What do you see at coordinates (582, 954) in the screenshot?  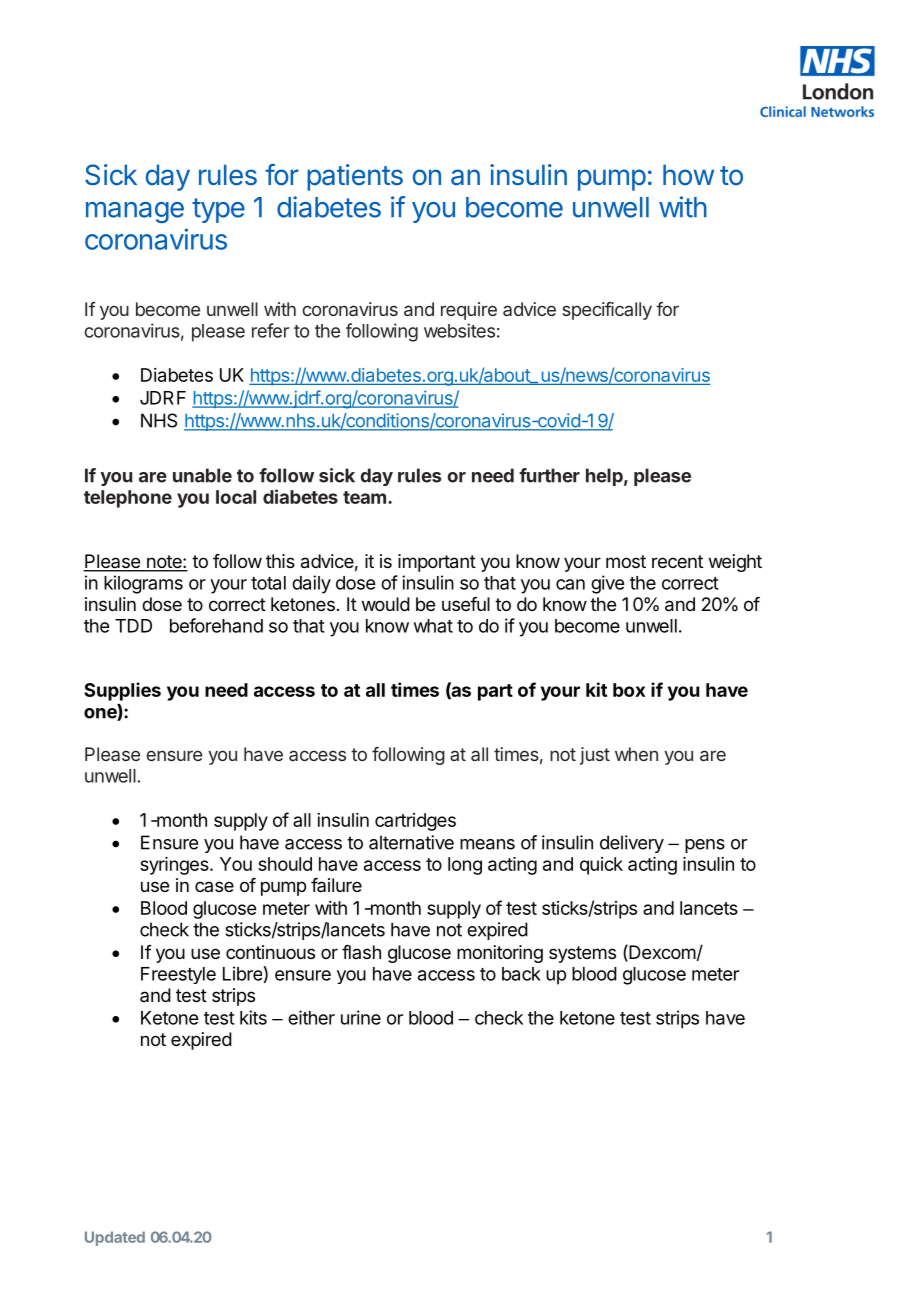 I see `systems` at bounding box center [582, 954].
